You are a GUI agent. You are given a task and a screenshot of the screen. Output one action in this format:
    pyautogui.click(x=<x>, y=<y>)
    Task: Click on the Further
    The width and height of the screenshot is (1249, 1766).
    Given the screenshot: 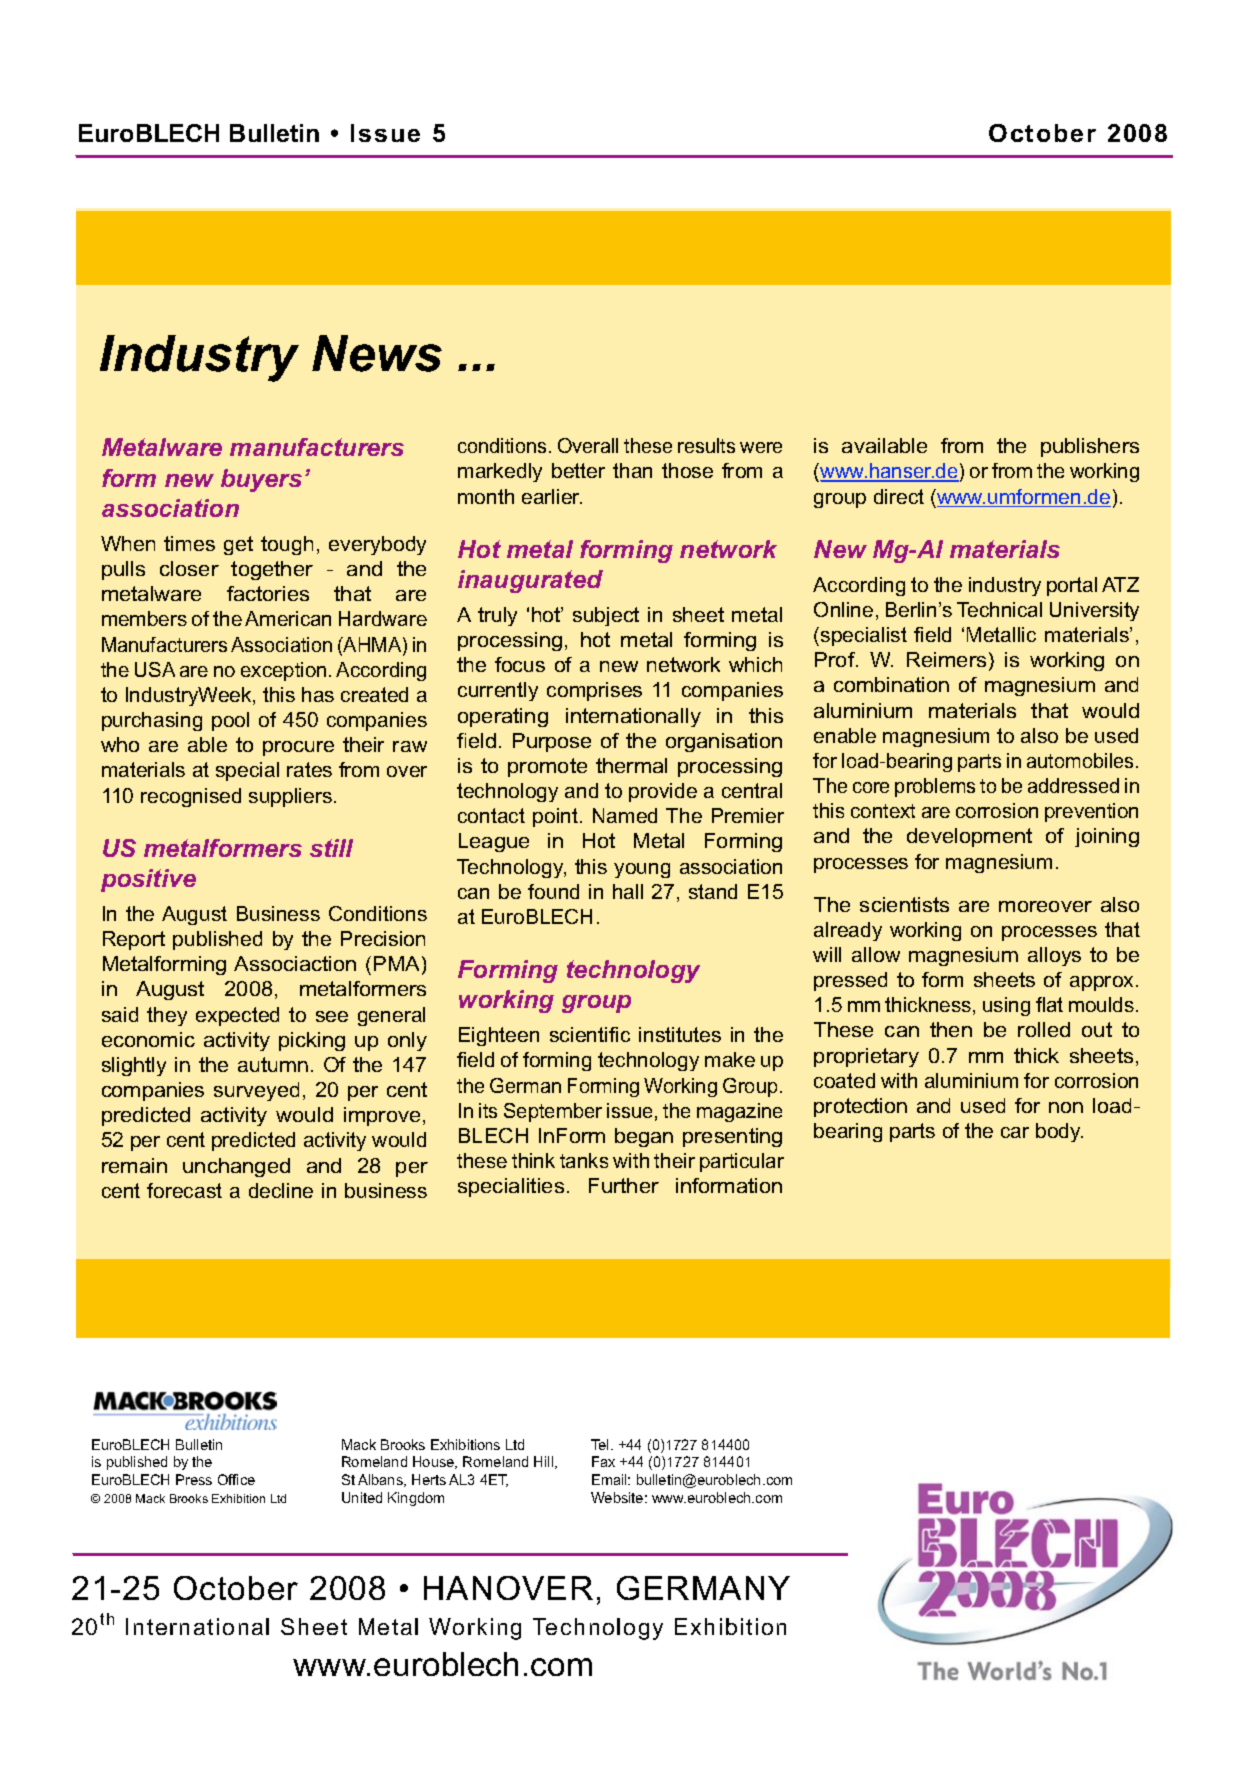 What is the action you would take?
    pyautogui.click(x=624, y=1185)
